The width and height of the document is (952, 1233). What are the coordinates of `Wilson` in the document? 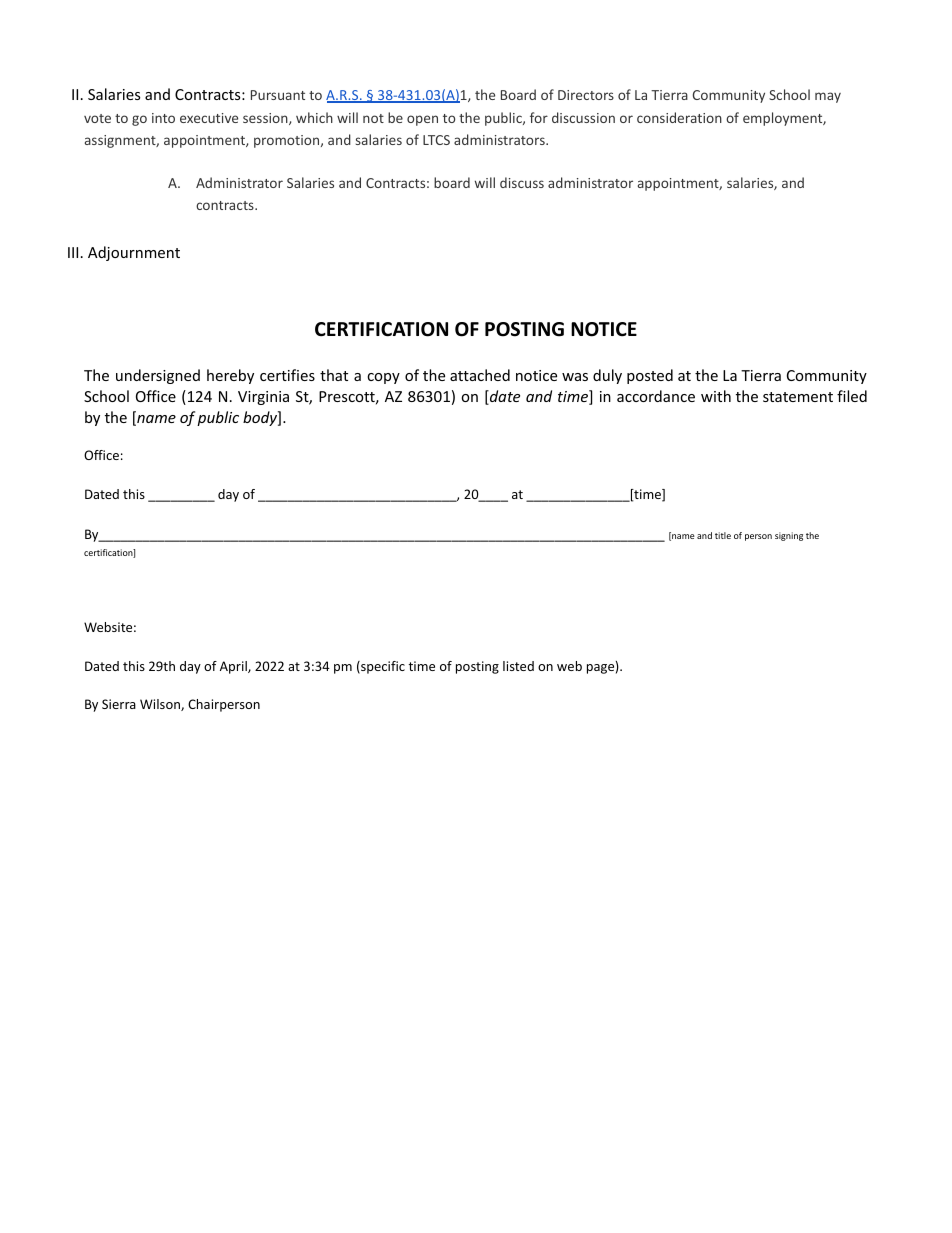 It's located at (161, 705).
